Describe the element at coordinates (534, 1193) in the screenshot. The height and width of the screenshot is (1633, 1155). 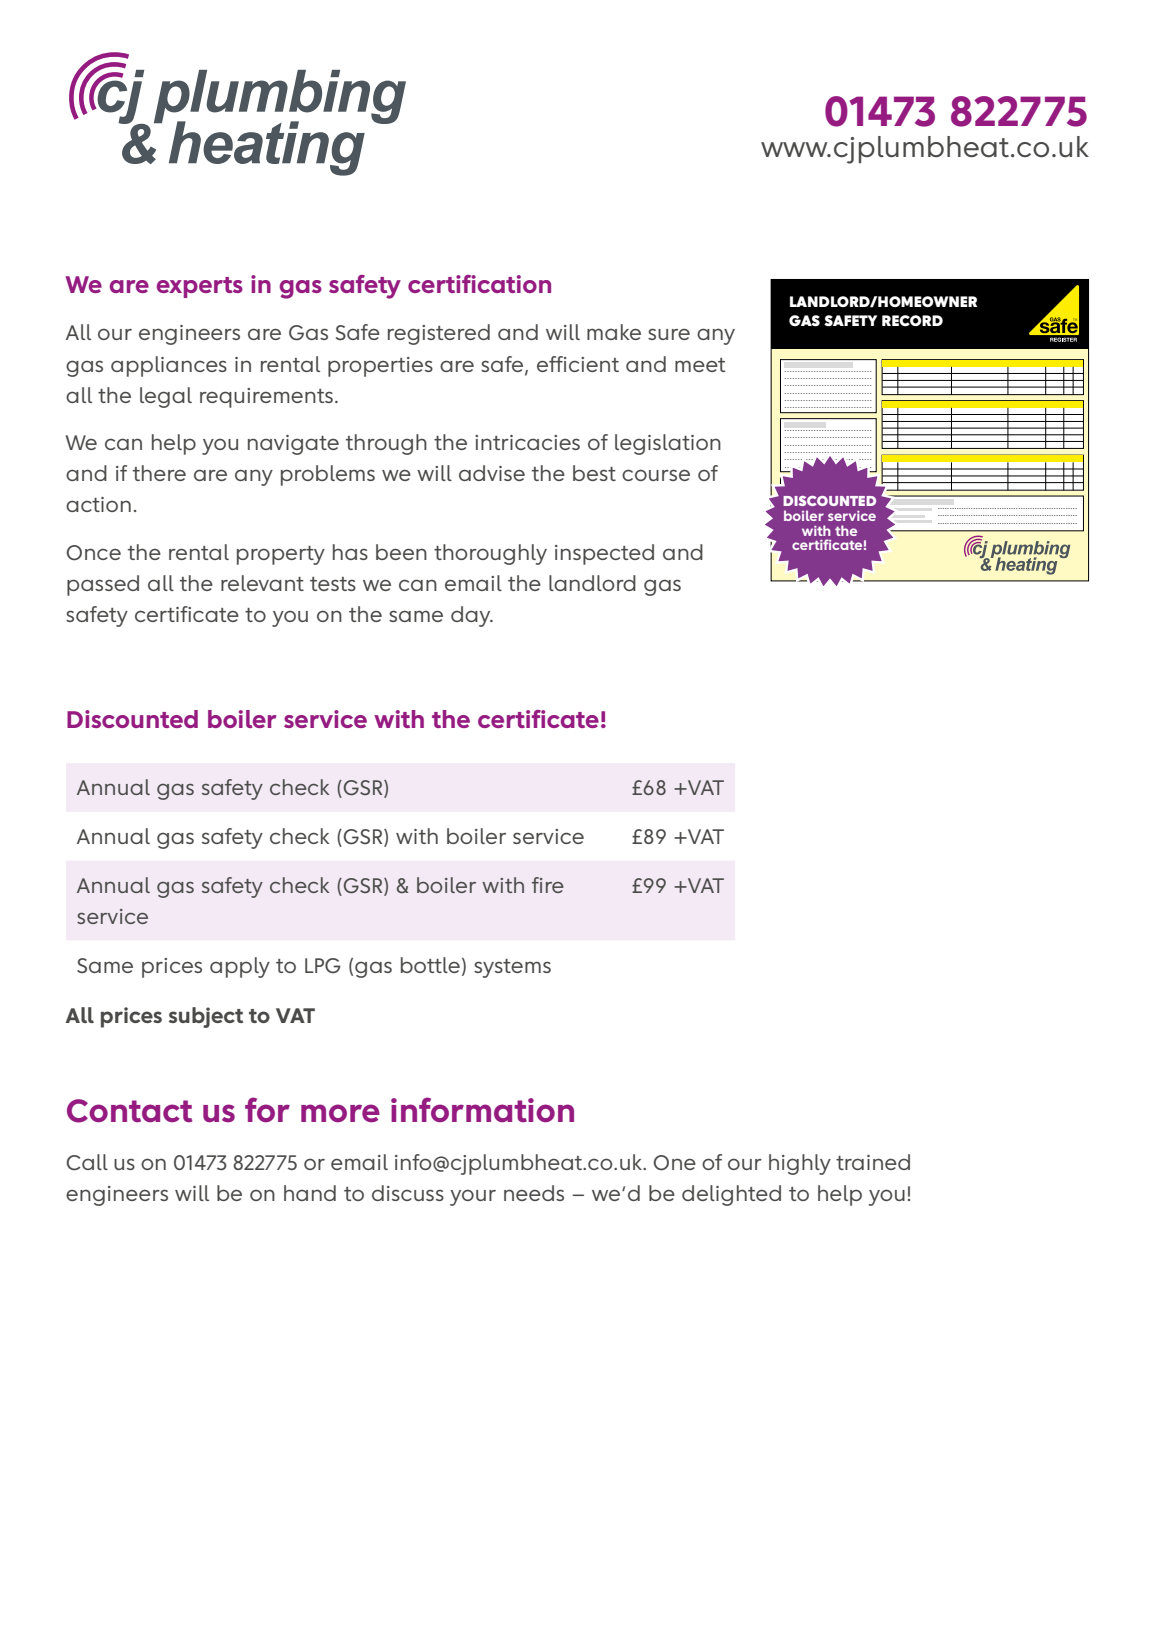
I see `needs` at that location.
